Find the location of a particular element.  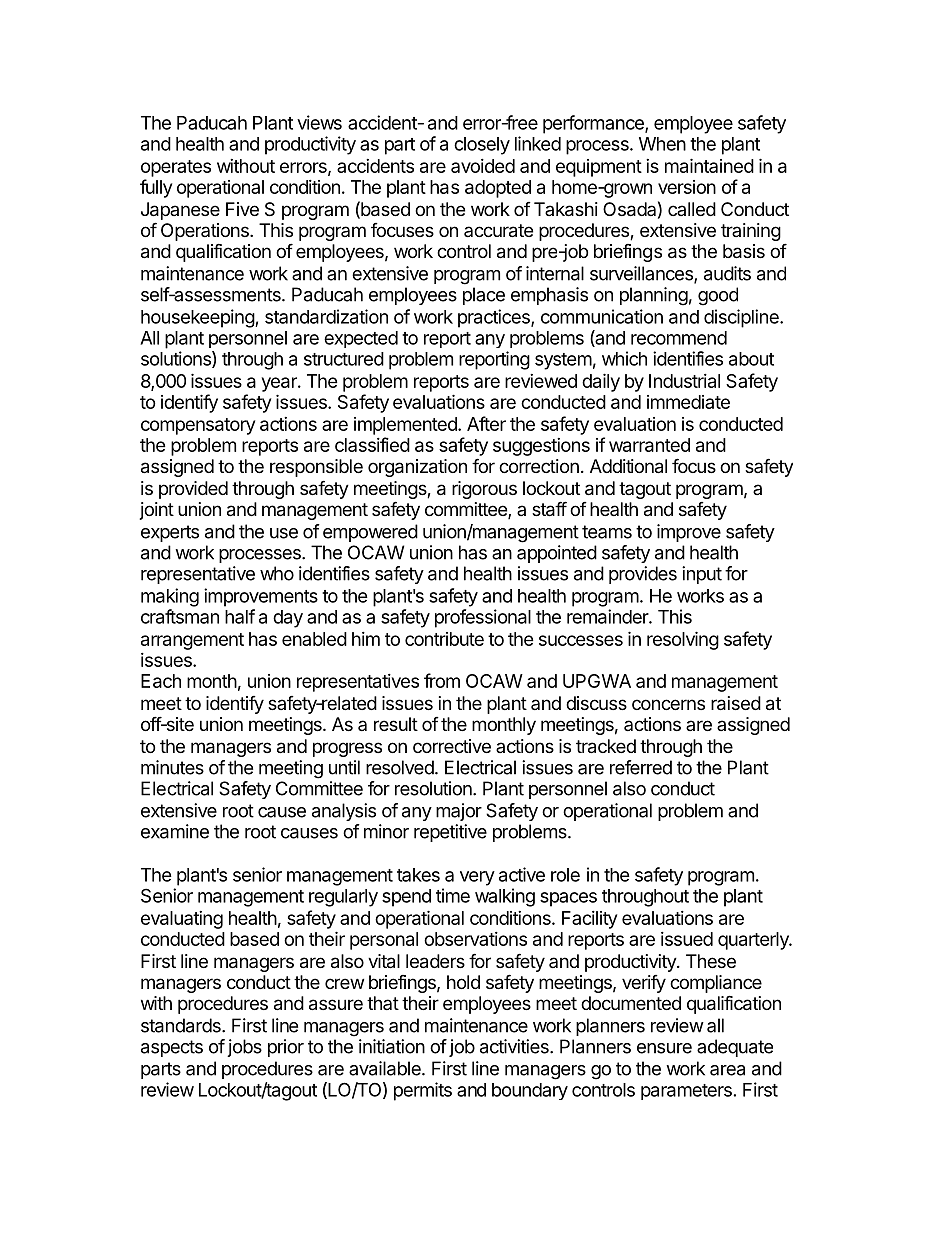

closely is located at coordinates (482, 146).
